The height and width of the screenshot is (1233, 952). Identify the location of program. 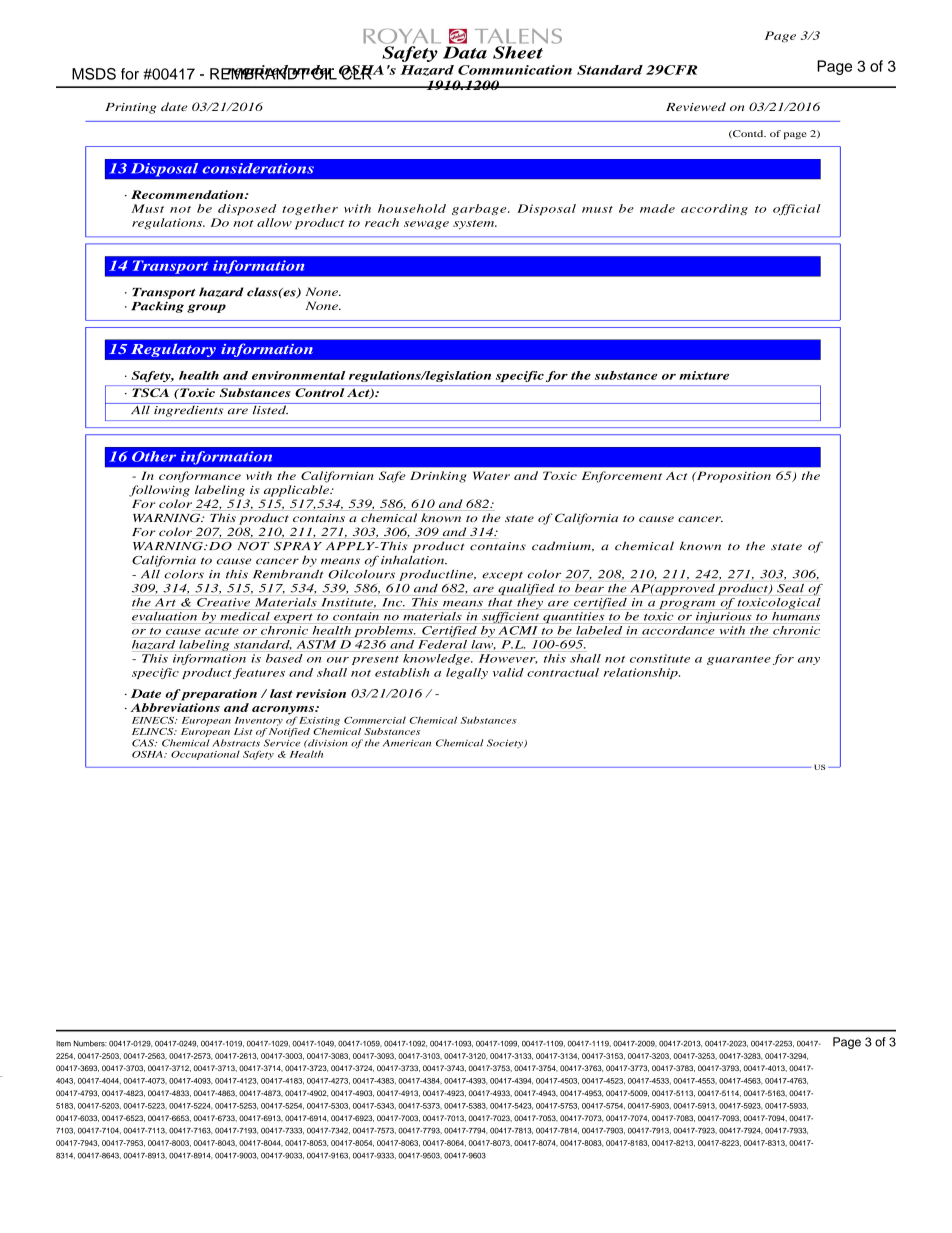
(687, 605).
